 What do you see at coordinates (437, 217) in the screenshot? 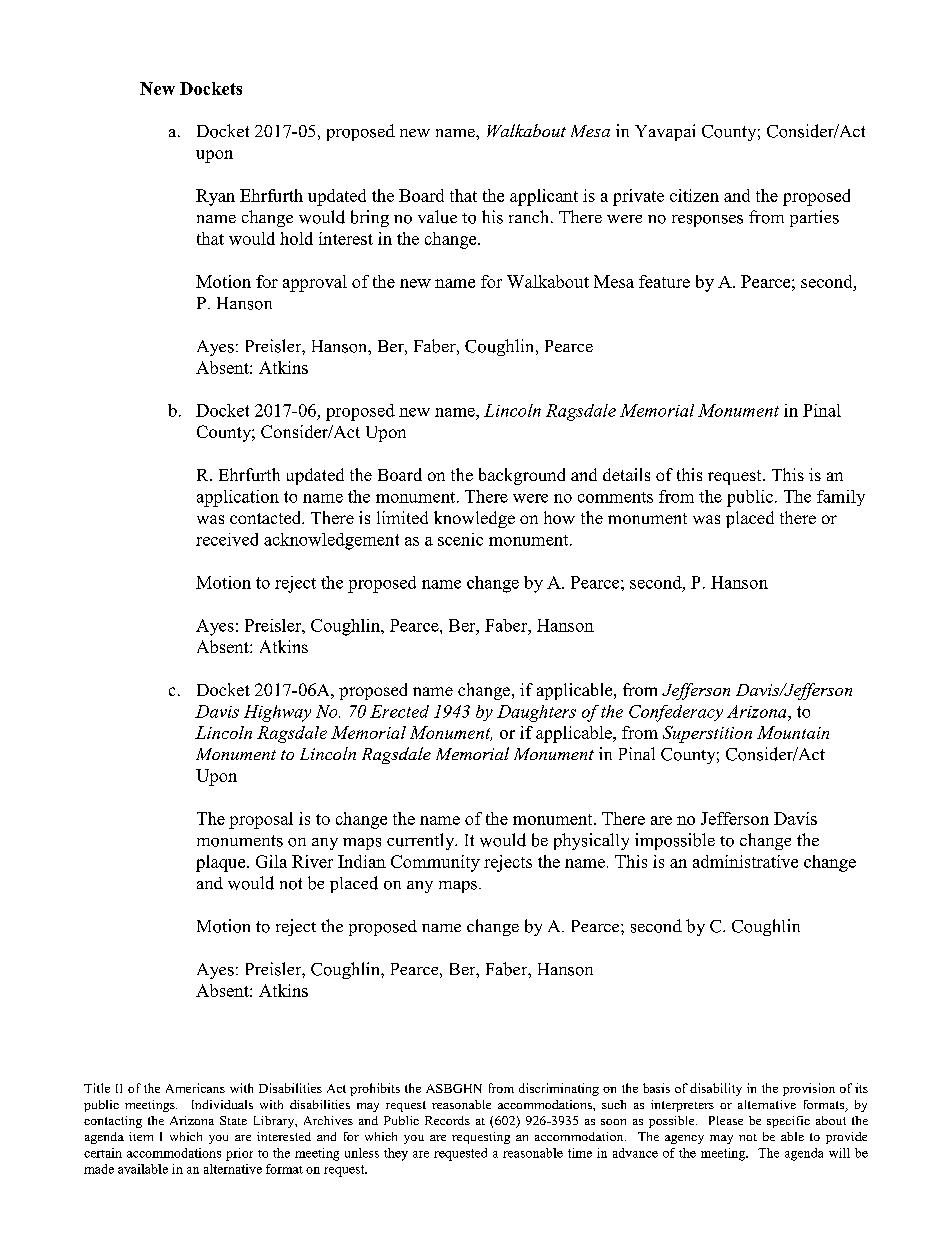
I see `value` at bounding box center [437, 217].
